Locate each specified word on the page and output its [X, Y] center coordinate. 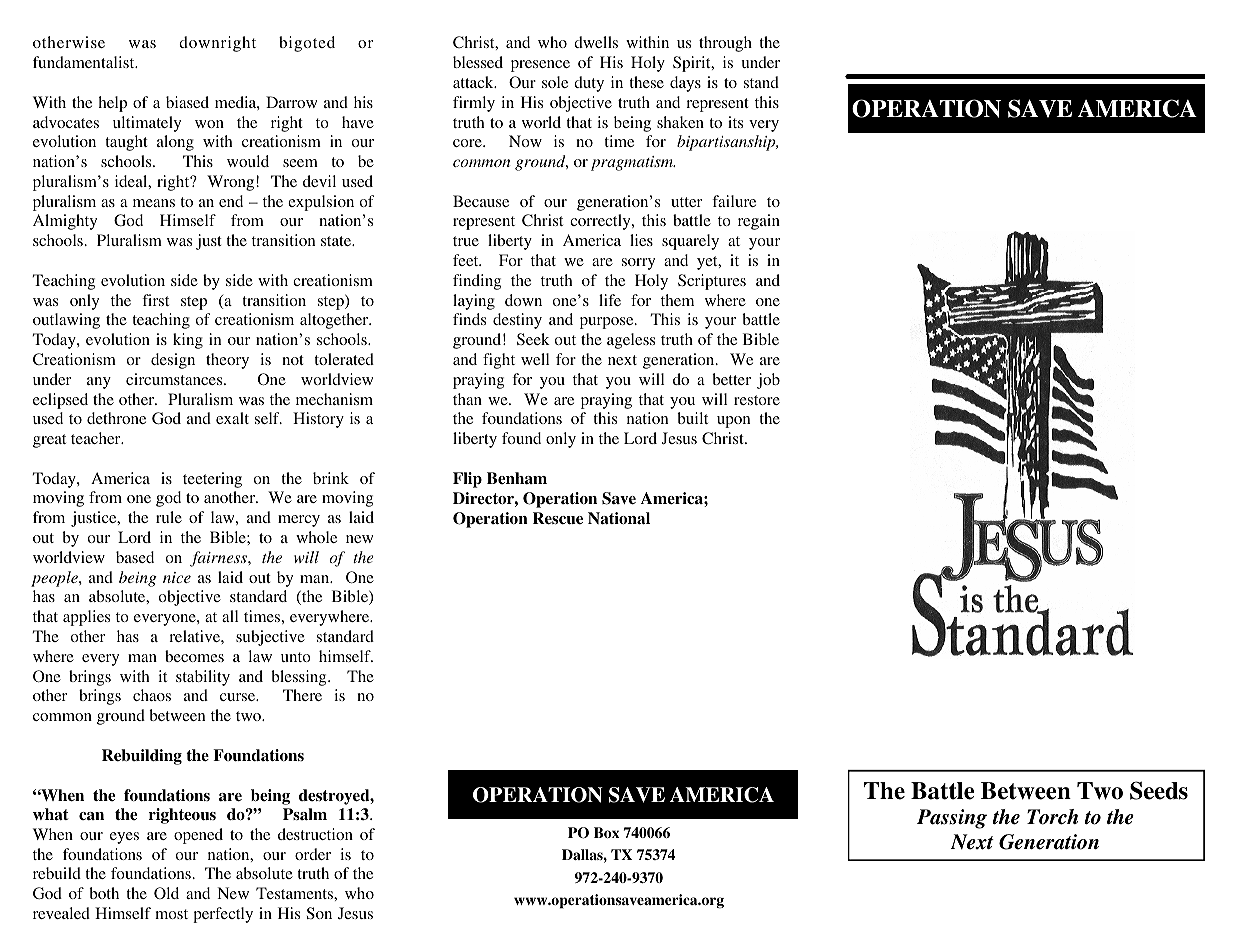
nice [177, 577]
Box [606, 832]
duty [589, 84]
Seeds [1159, 790]
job [768, 381]
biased [187, 102]
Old [166, 893]
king [188, 341]
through [725, 44]
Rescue [558, 518]
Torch [1052, 817]
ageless [631, 341]
